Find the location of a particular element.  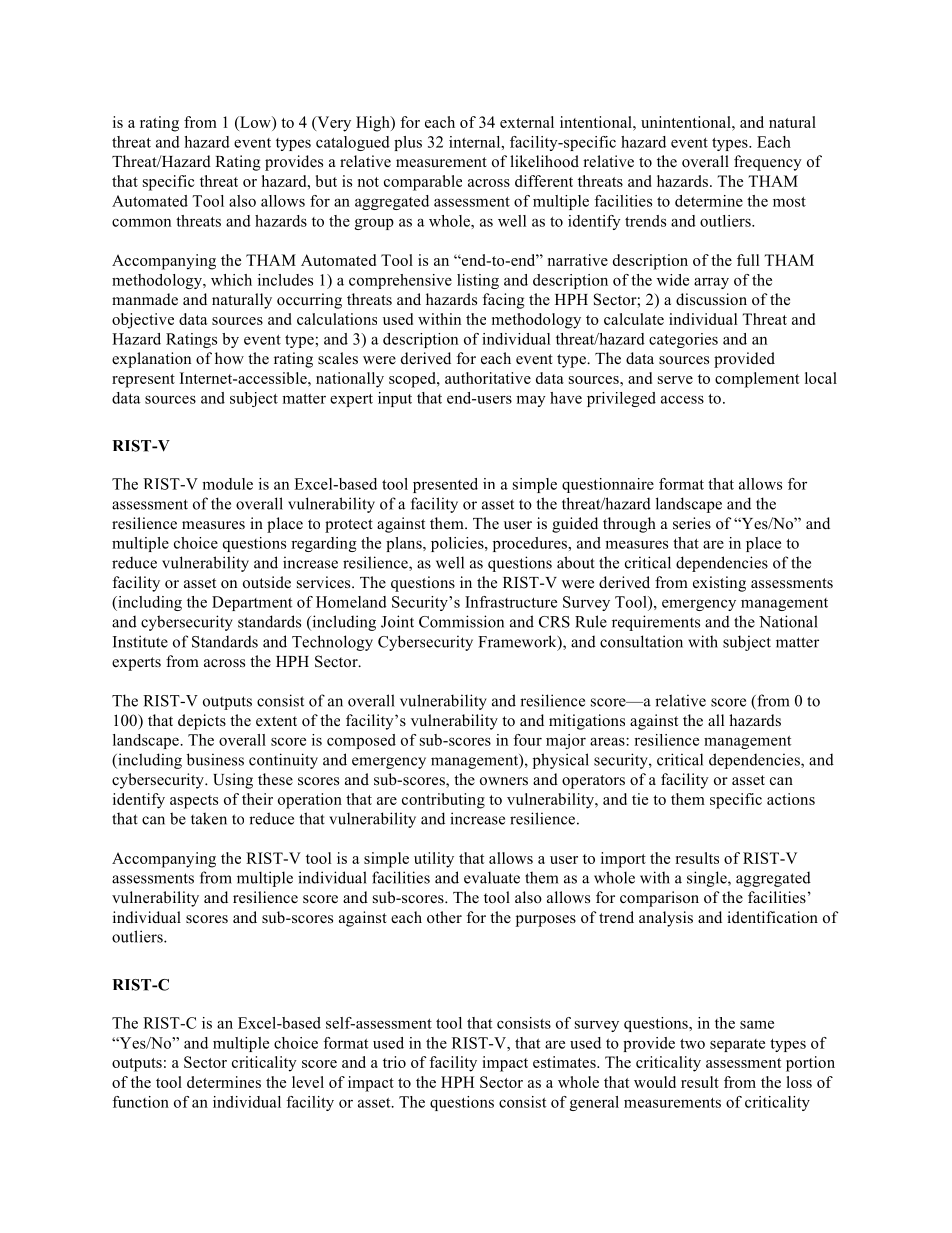

series is located at coordinates (692, 523).
